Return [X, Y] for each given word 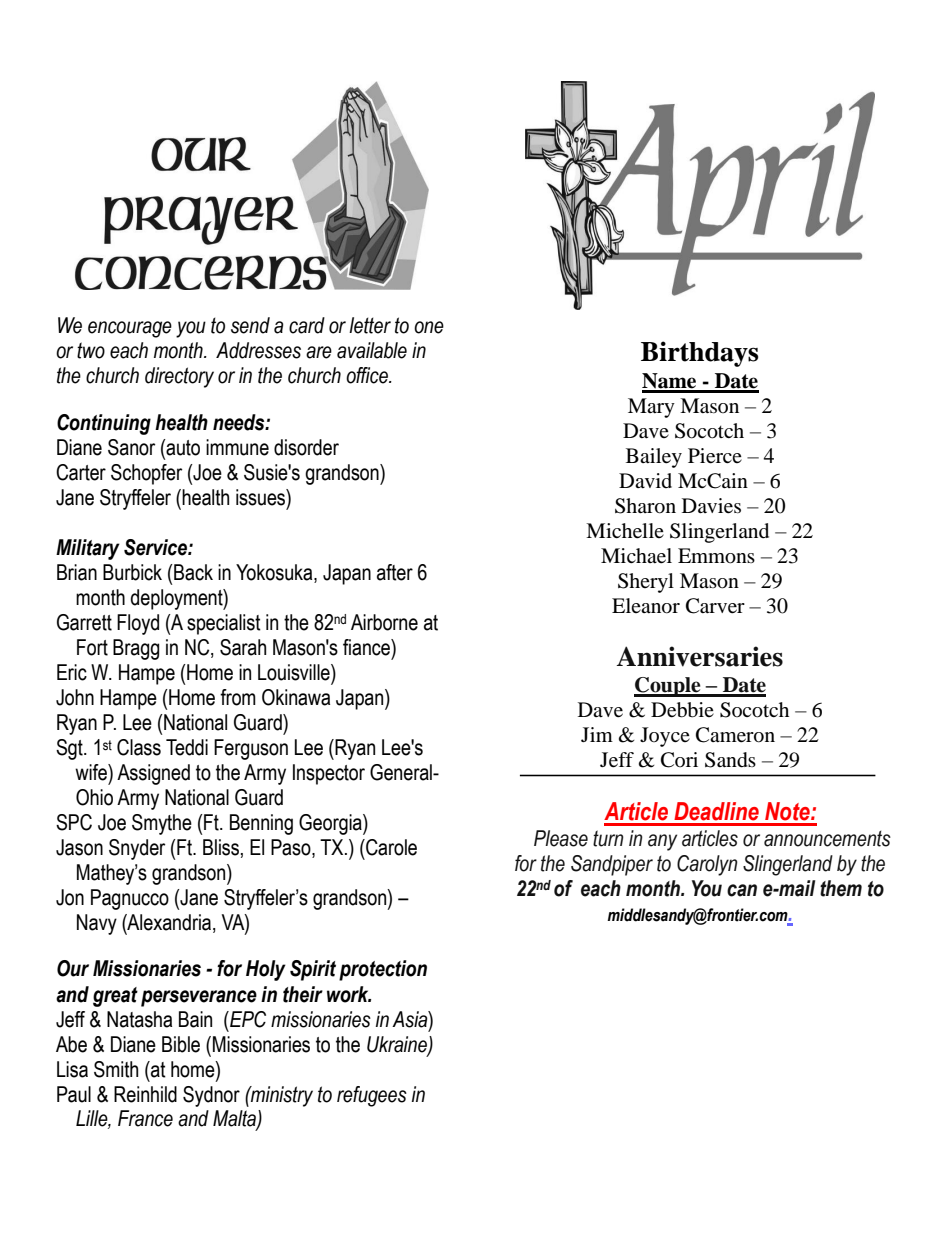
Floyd [138, 624]
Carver [715, 606]
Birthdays [699, 354]
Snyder [137, 849]
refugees [372, 1096]
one [429, 327]
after [395, 572]
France [145, 1118]
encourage [130, 329]
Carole [390, 847]
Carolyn [707, 865]
